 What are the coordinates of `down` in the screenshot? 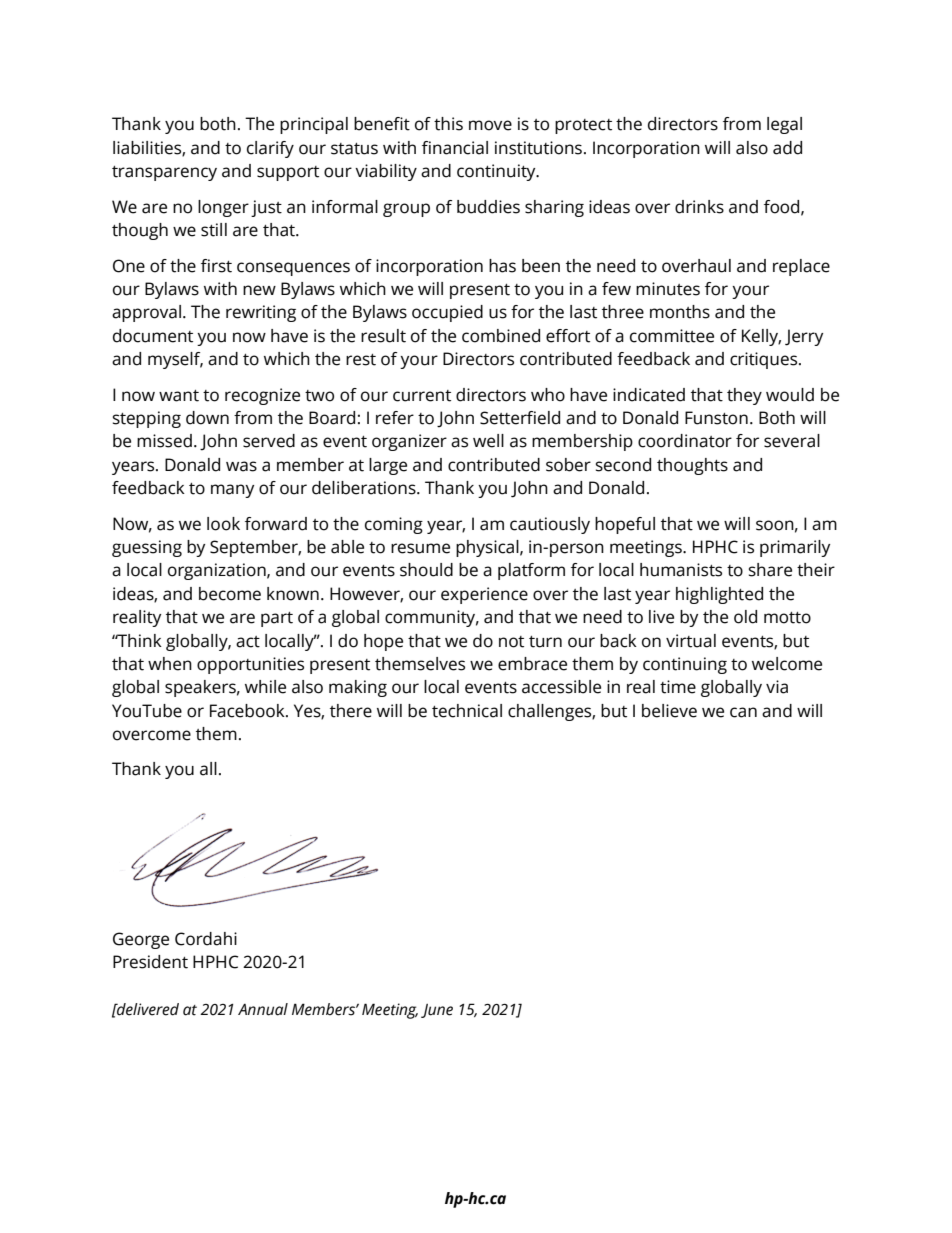 It's located at (207, 418).
